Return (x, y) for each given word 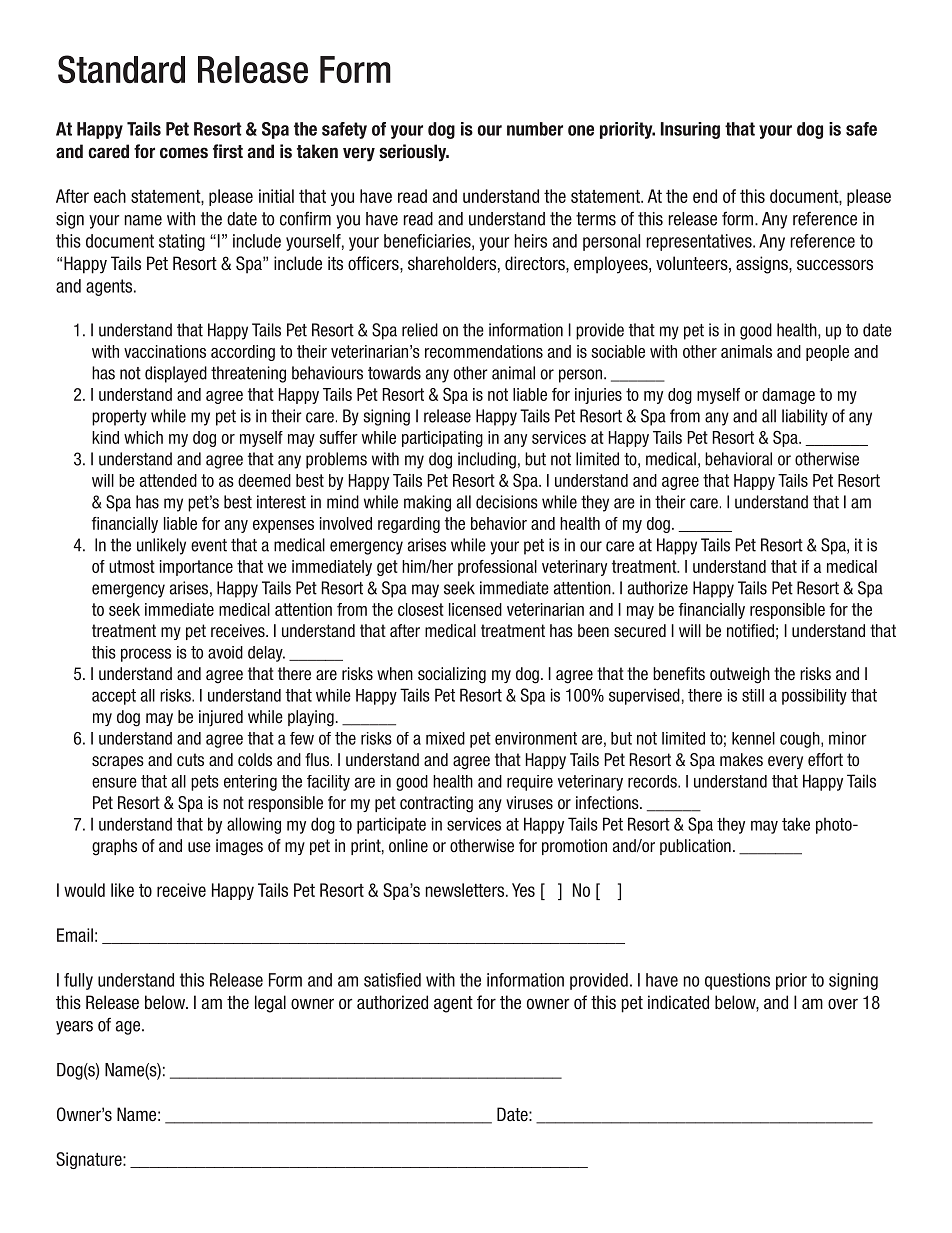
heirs (530, 241)
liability (805, 417)
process (146, 655)
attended (168, 480)
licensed (475, 609)
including (487, 460)
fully (78, 981)
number (535, 129)
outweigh (740, 675)
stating (182, 242)
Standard (121, 69)
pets (205, 783)
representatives (700, 242)
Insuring (690, 130)
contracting (436, 804)
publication (695, 847)
